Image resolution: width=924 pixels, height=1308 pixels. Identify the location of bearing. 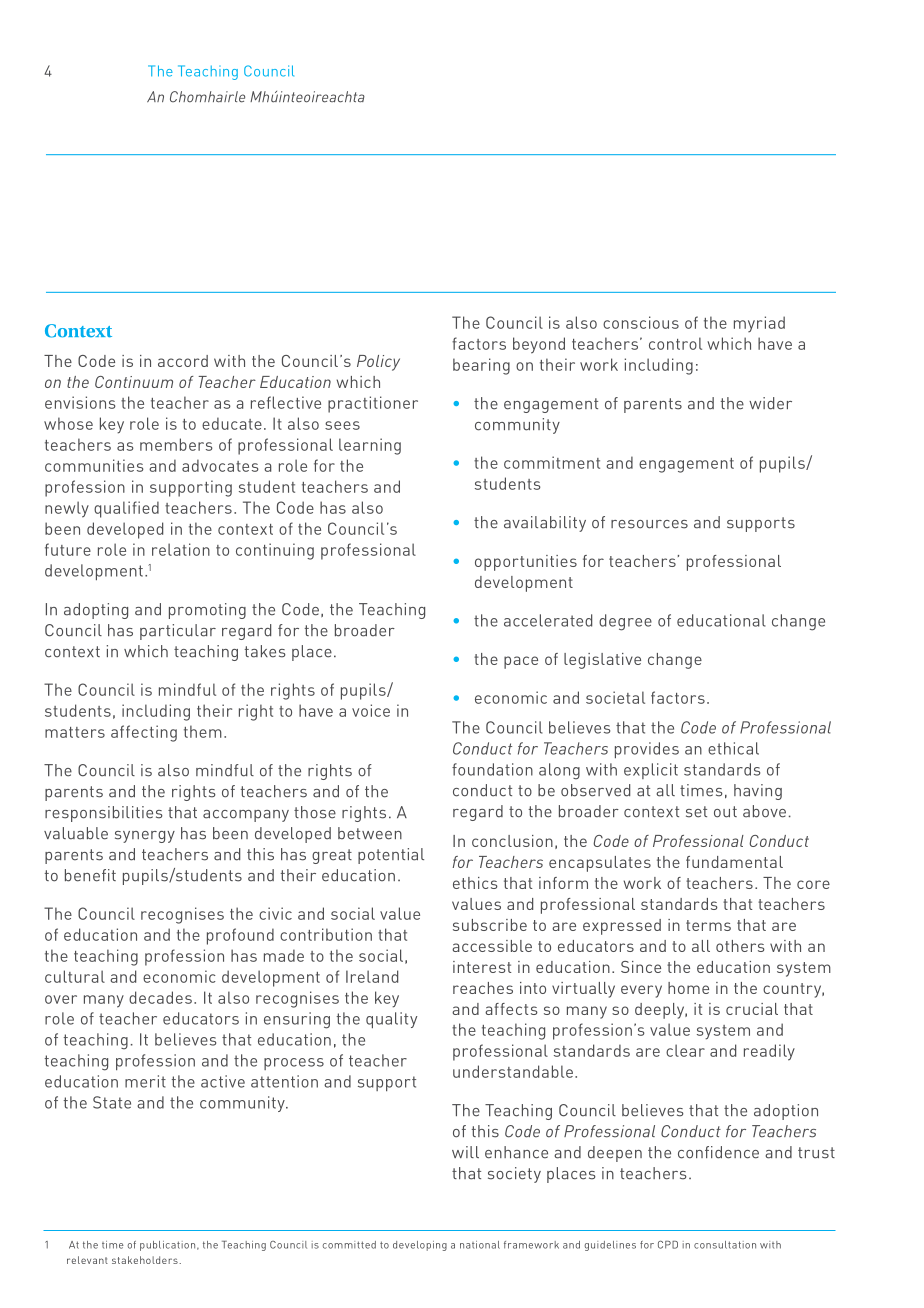
(481, 366).
